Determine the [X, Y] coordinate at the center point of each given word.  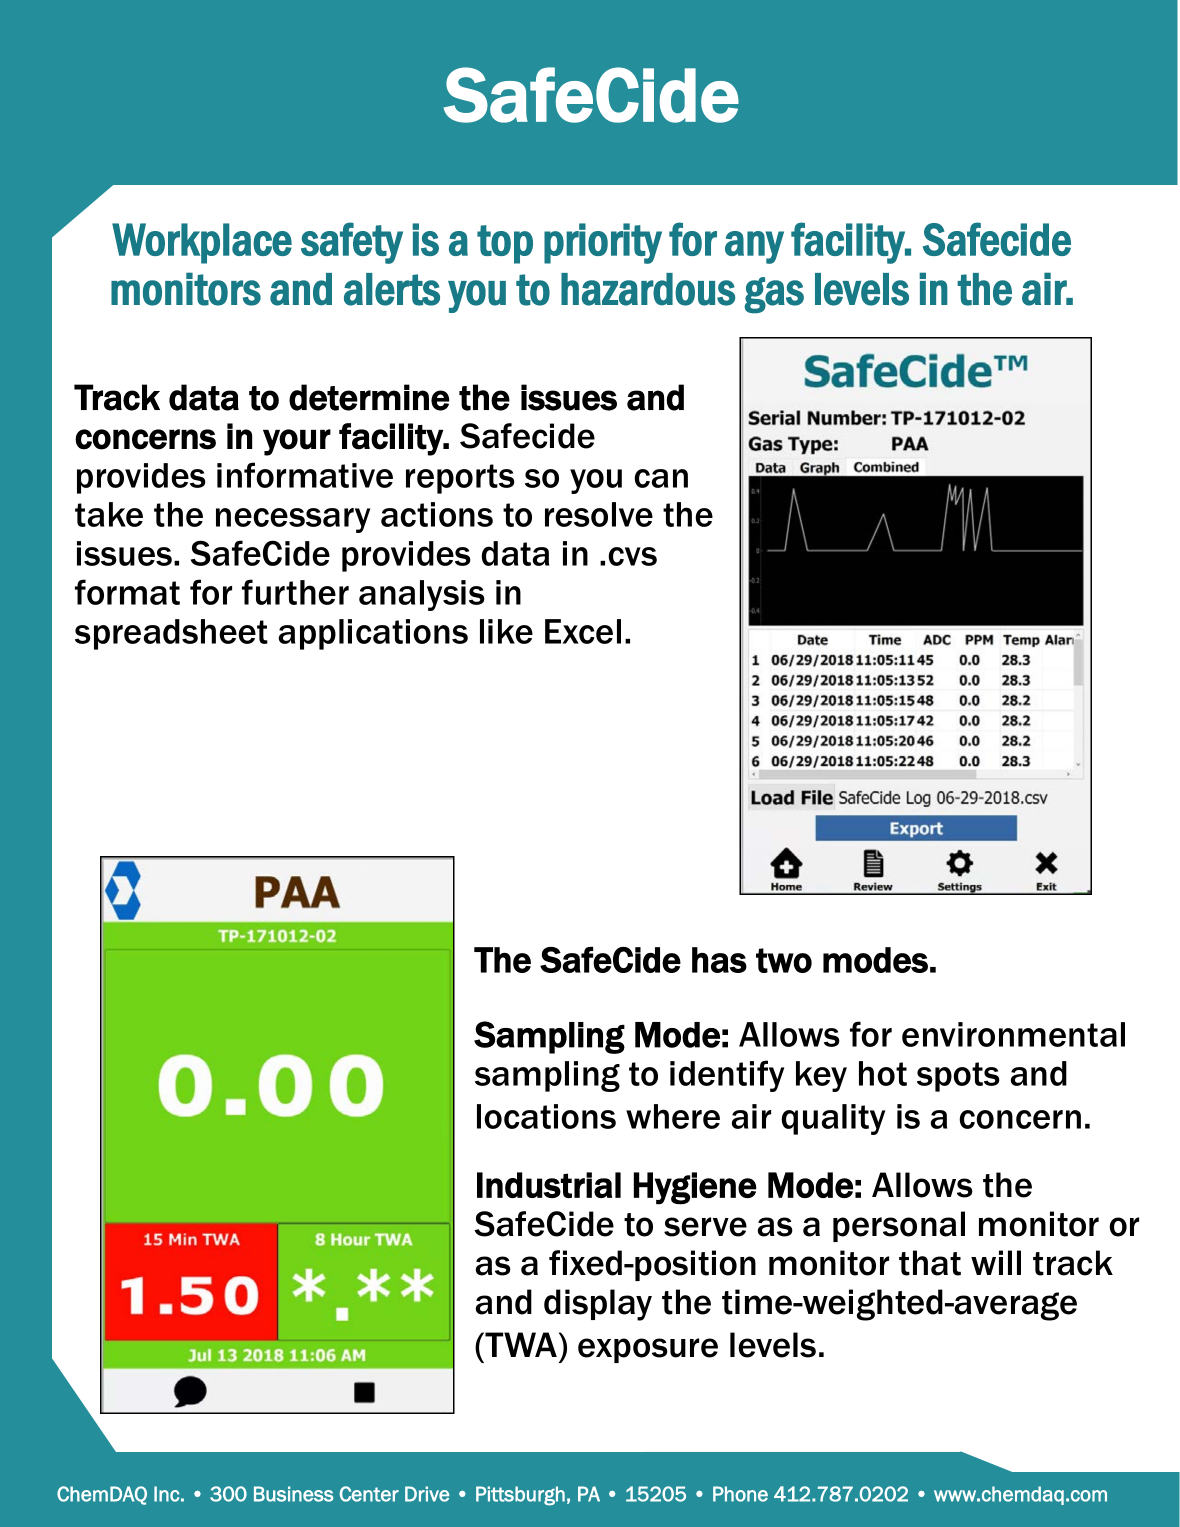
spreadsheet [171, 634]
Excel [583, 631]
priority [603, 243]
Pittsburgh [520, 1496]
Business [294, 1494]
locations [546, 1116]
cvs [632, 556]
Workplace [202, 243]
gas [774, 295]
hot [883, 1073]
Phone [740, 1494]
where [673, 1116]
